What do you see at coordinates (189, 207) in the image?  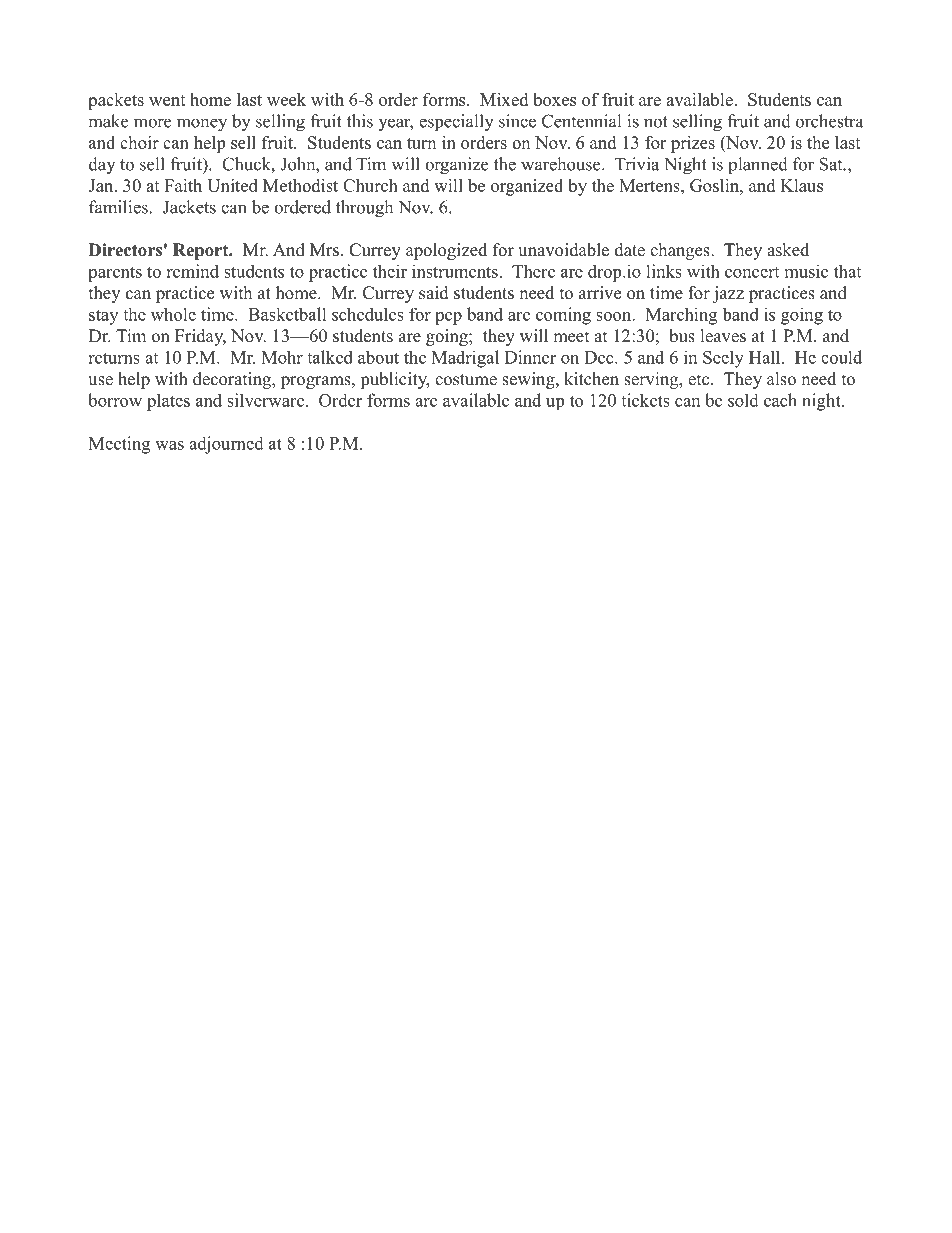 I see `Jackets` at bounding box center [189, 207].
